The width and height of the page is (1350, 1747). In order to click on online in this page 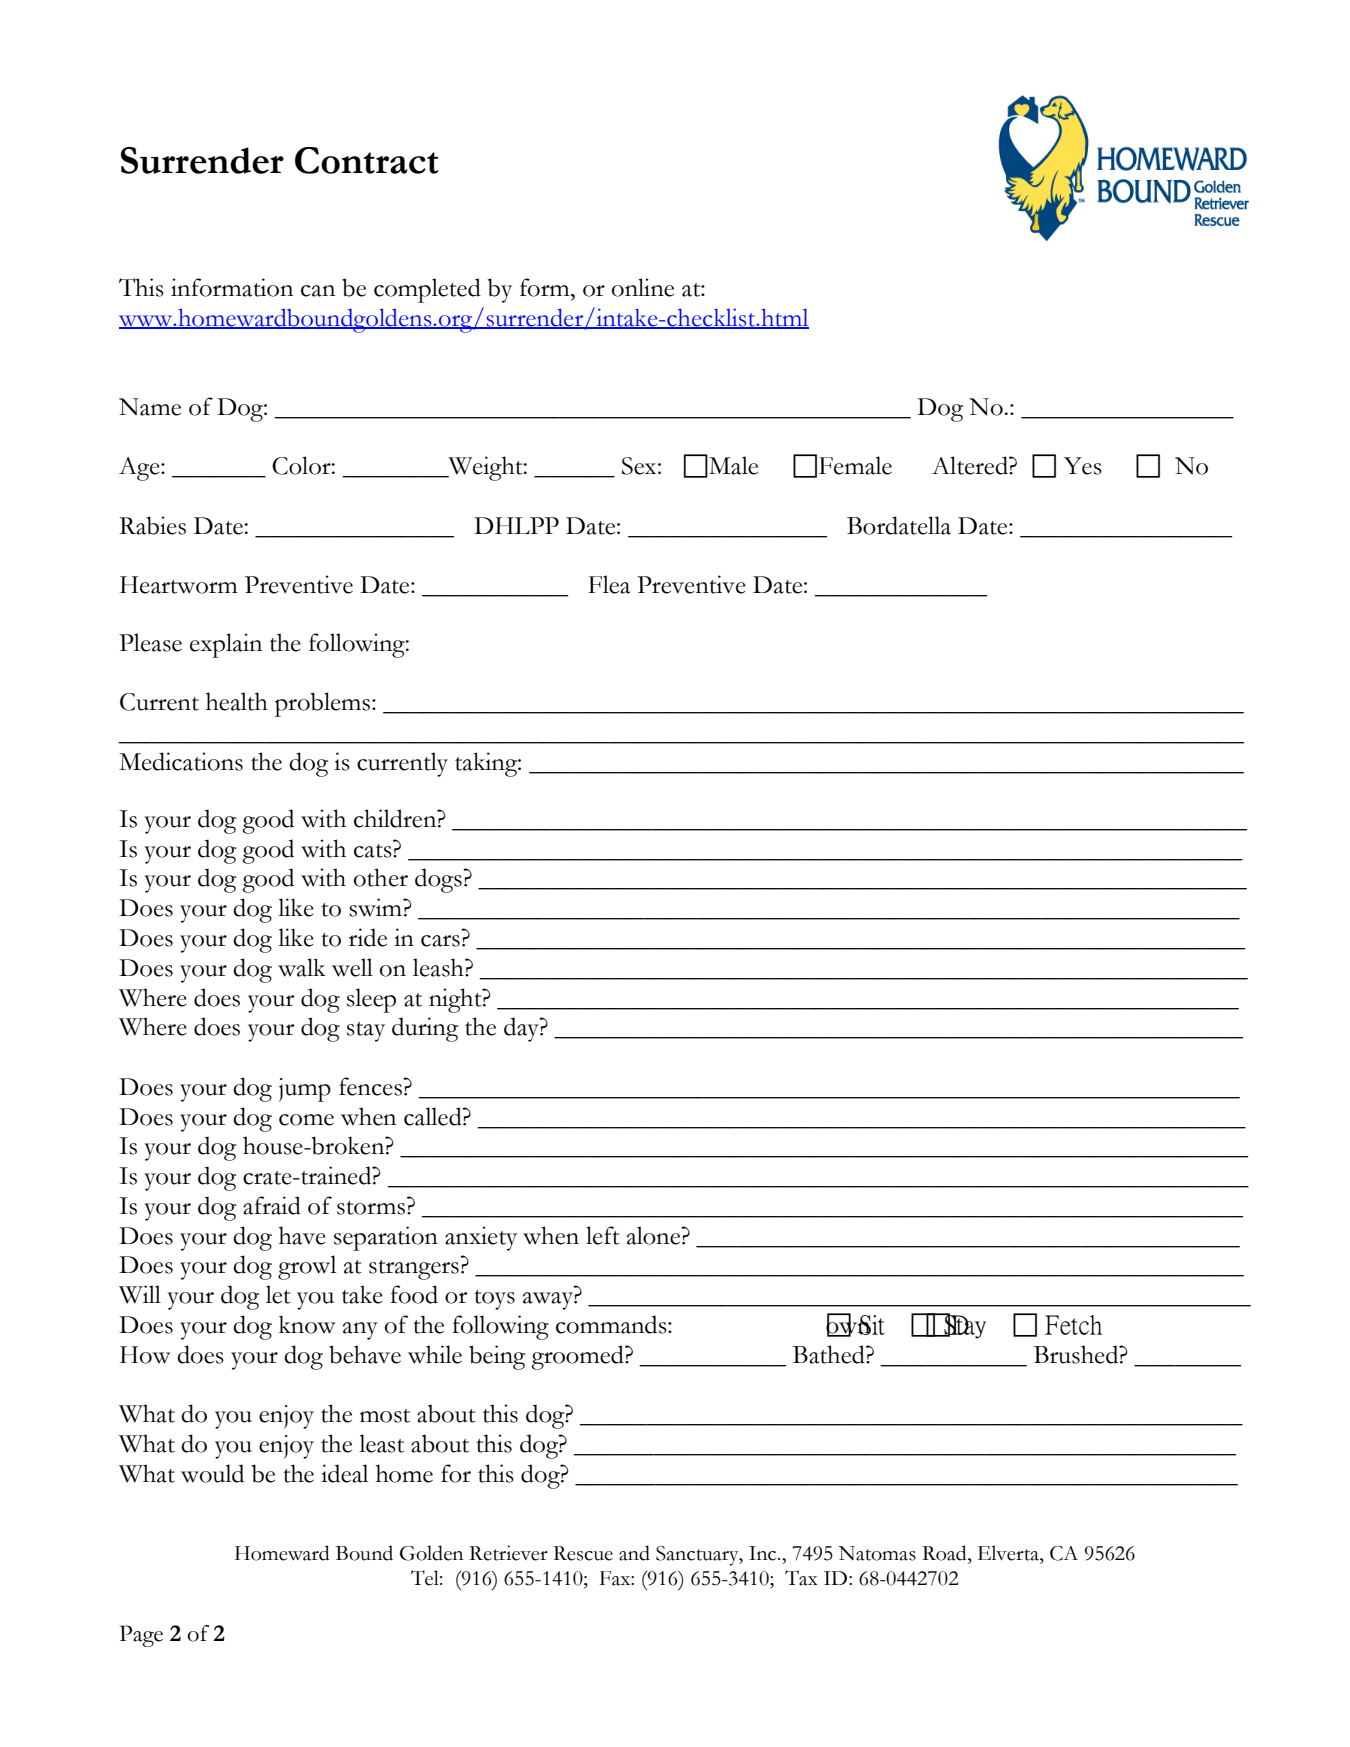, I will do `click(643, 287)`.
